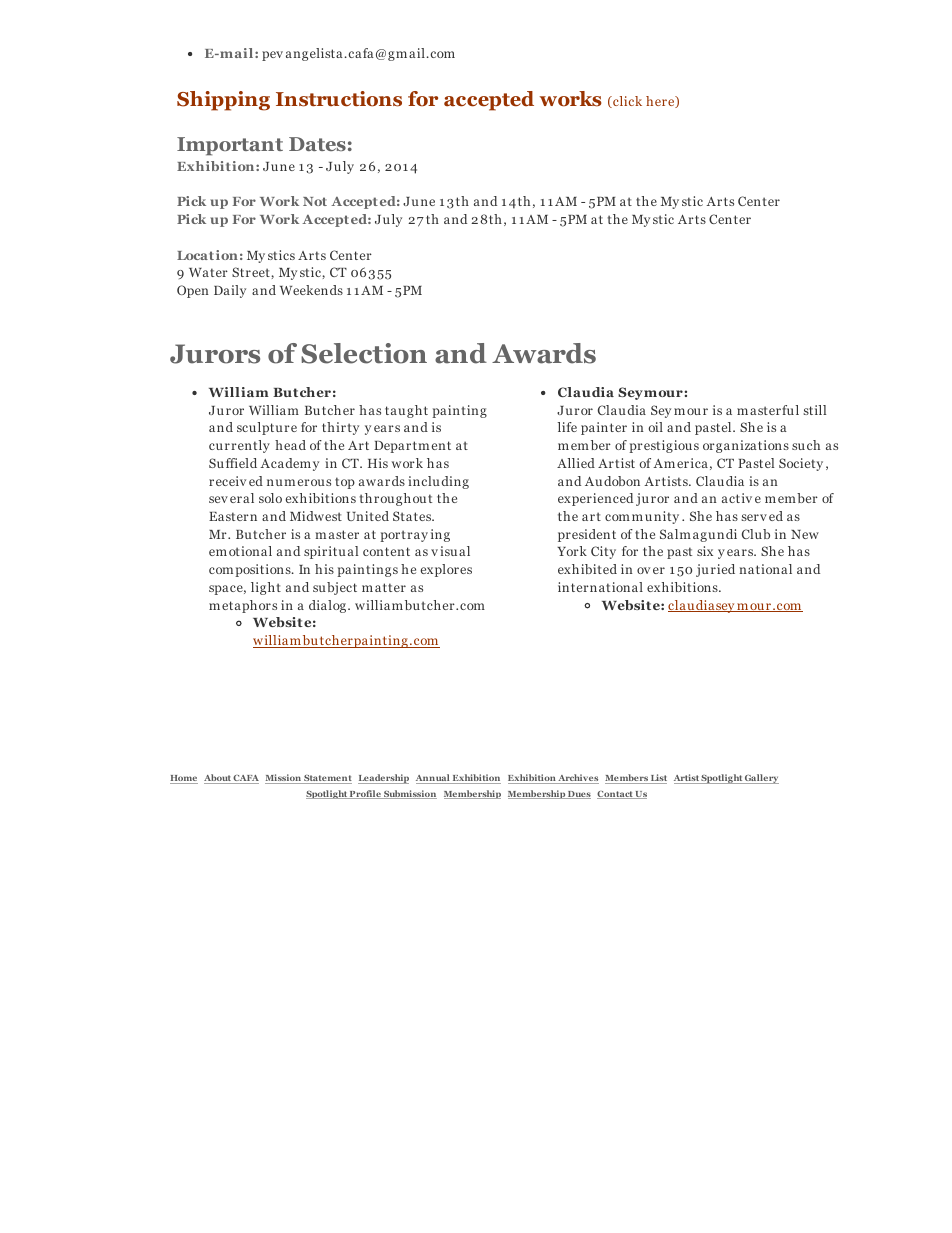 The image size is (952, 1233). What do you see at coordinates (364, 353) in the screenshot?
I see `Selection` at bounding box center [364, 353].
